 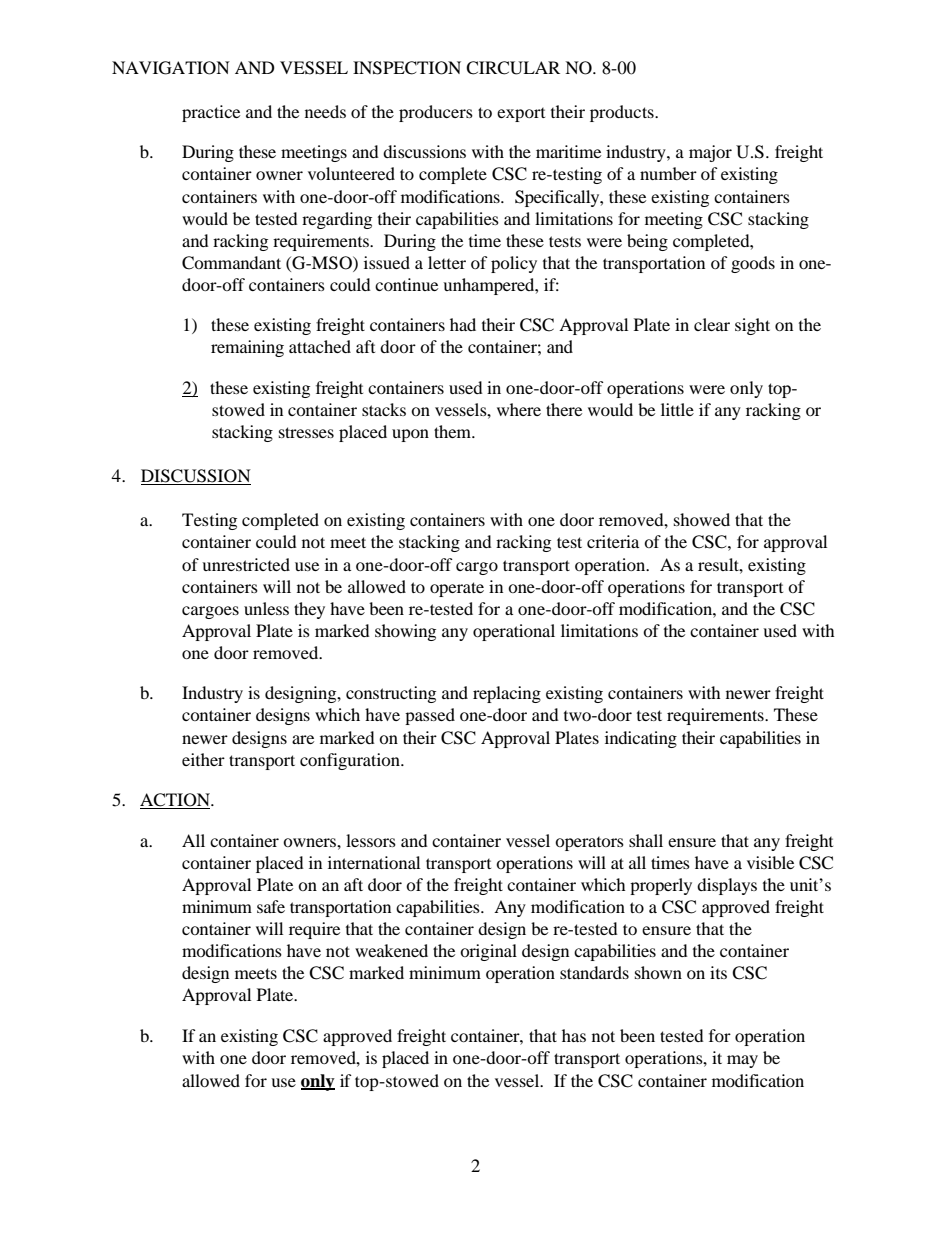 What do you see at coordinates (271, 906) in the screenshot?
I see `safe` at bounding box center [271, 906].
